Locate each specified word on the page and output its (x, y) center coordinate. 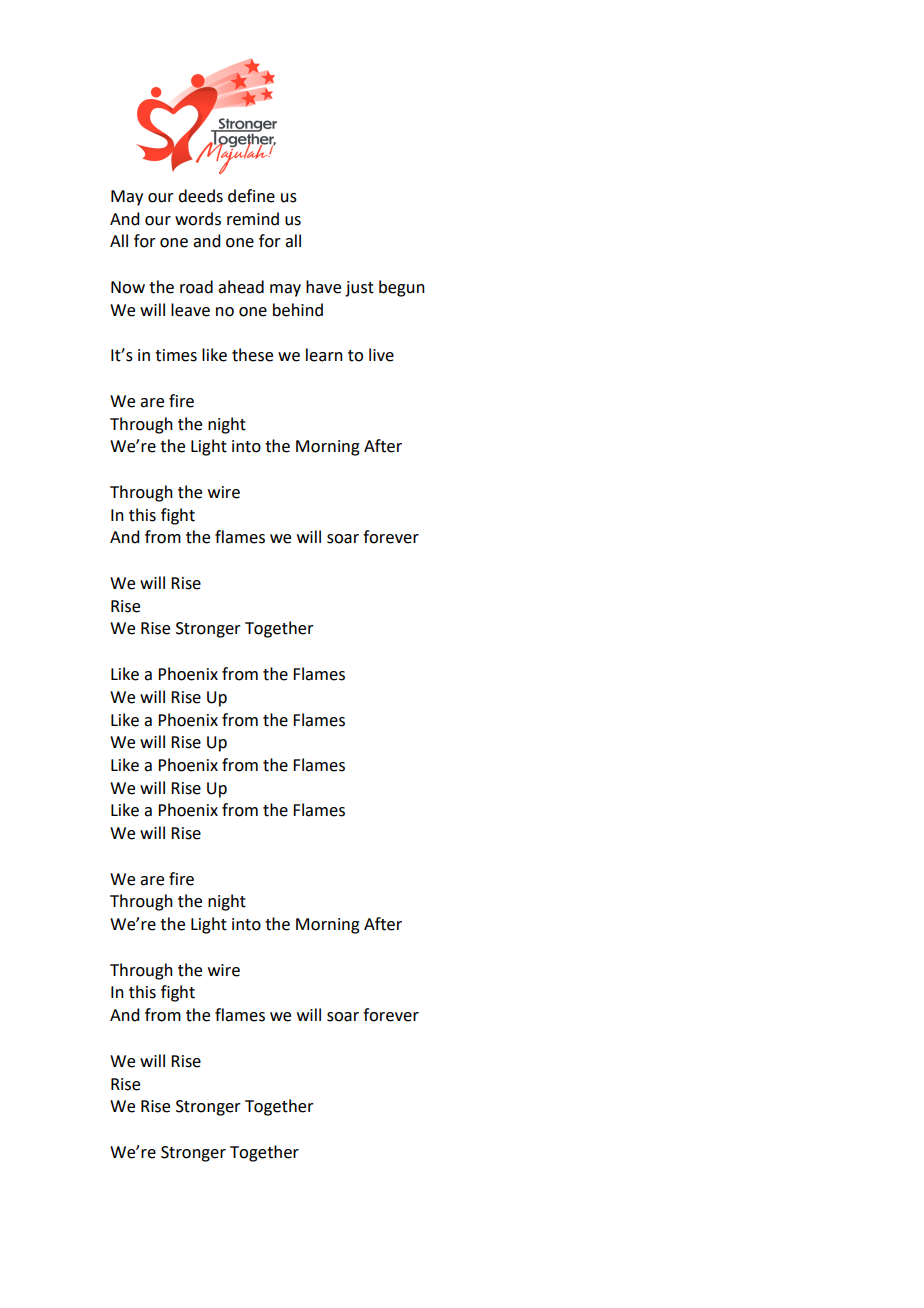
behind (298, 310)
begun (402, 288)
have (323, 287)
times (176, 355)
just (359, 289)
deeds (200, 196)
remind (253, 219)
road (196, 287)
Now (128, 287)
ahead (241, 287)
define (251, 196)
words (198, 219)
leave (190, 310)
